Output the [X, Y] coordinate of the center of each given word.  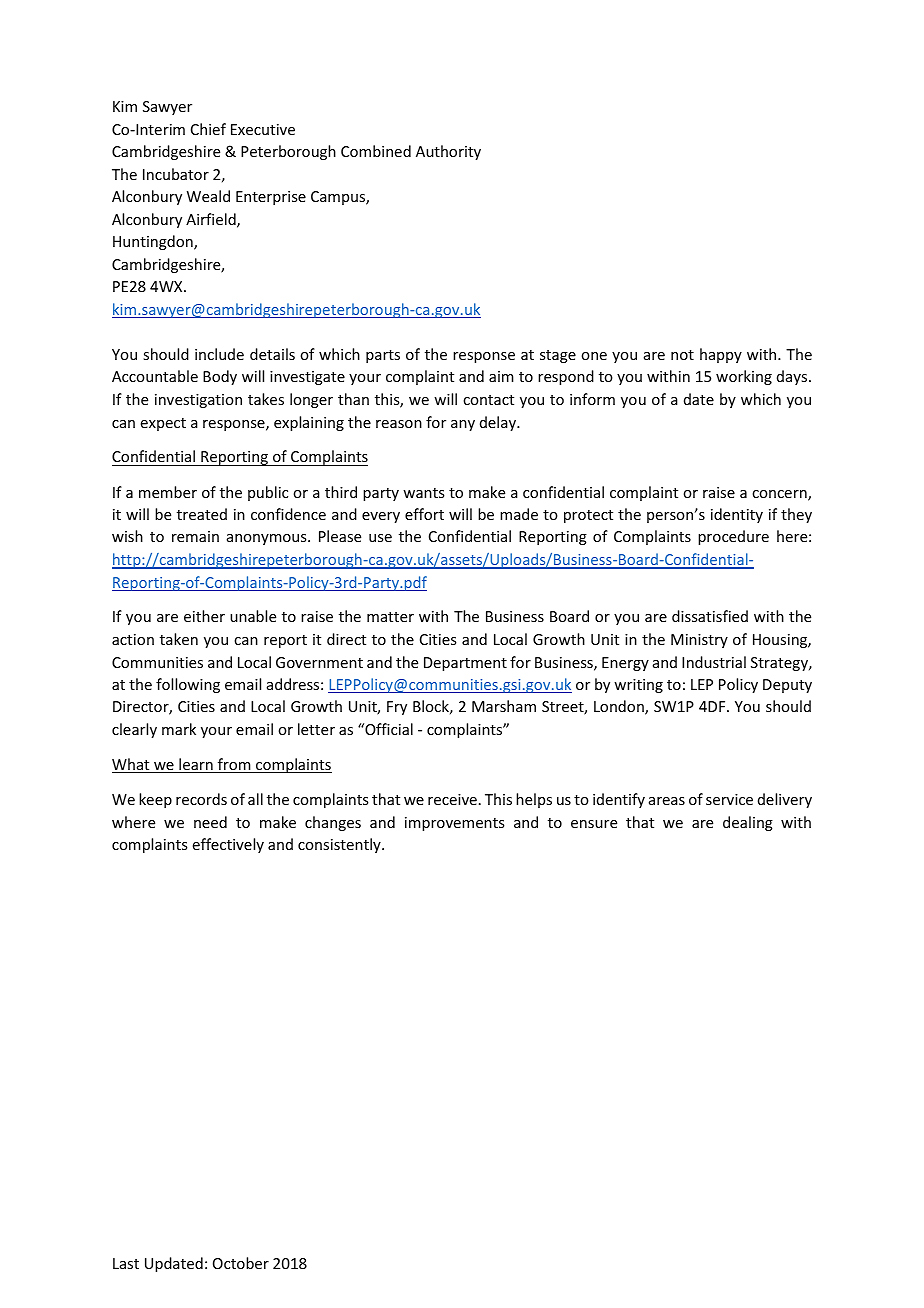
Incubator [176, 174]
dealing [748, 823]
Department [465, 664]
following [188, 685]
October [241, 1263]
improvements [454, 824]
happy [721, 355]
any [463, 425]
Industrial [714, 662]
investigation [198, 401]
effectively [228, 845]
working [744, 377]
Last [126, 1263]
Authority [448, 152]
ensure [594, 824]
